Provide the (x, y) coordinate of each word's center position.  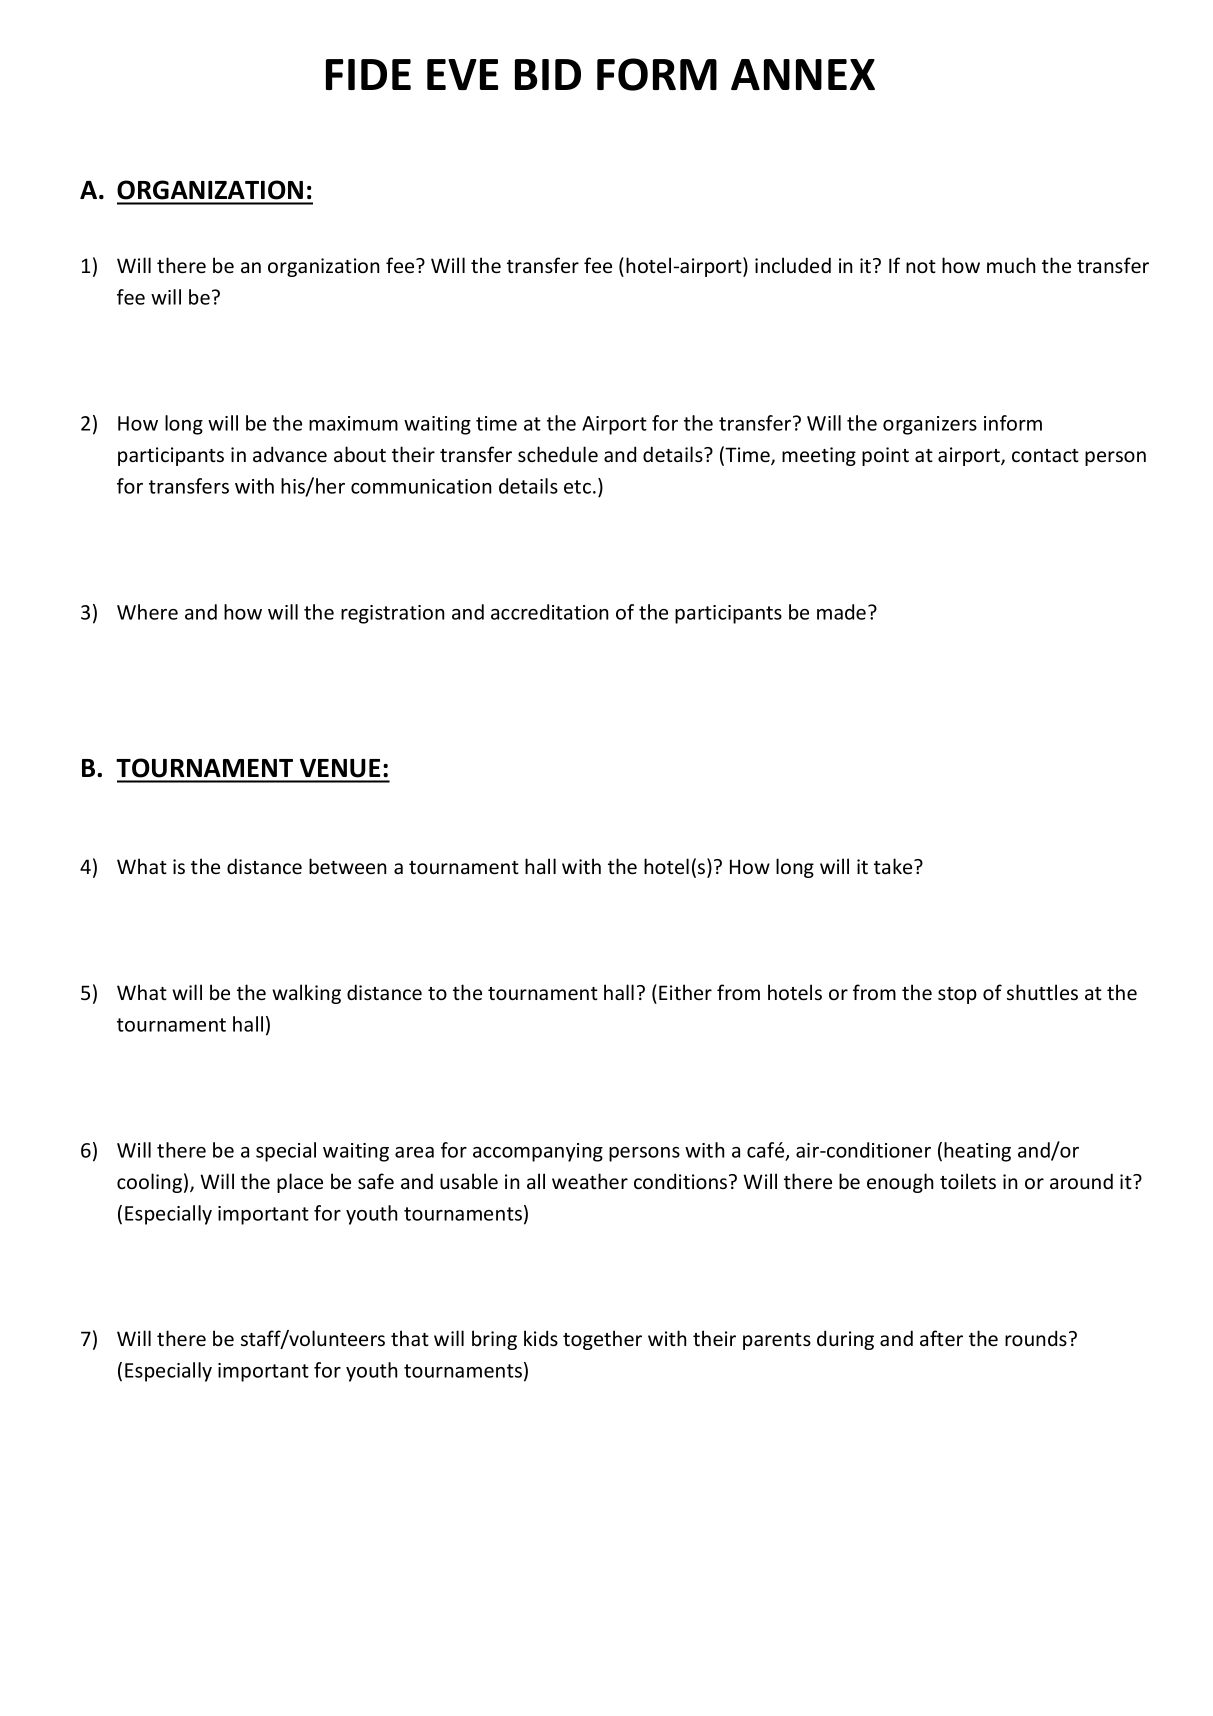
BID (548, 74)
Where (147, 612)
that (410, 1338)
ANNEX (803, 74)
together (602, 1340)
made (841, 612)
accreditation (550, 612)
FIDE (368, 74)
